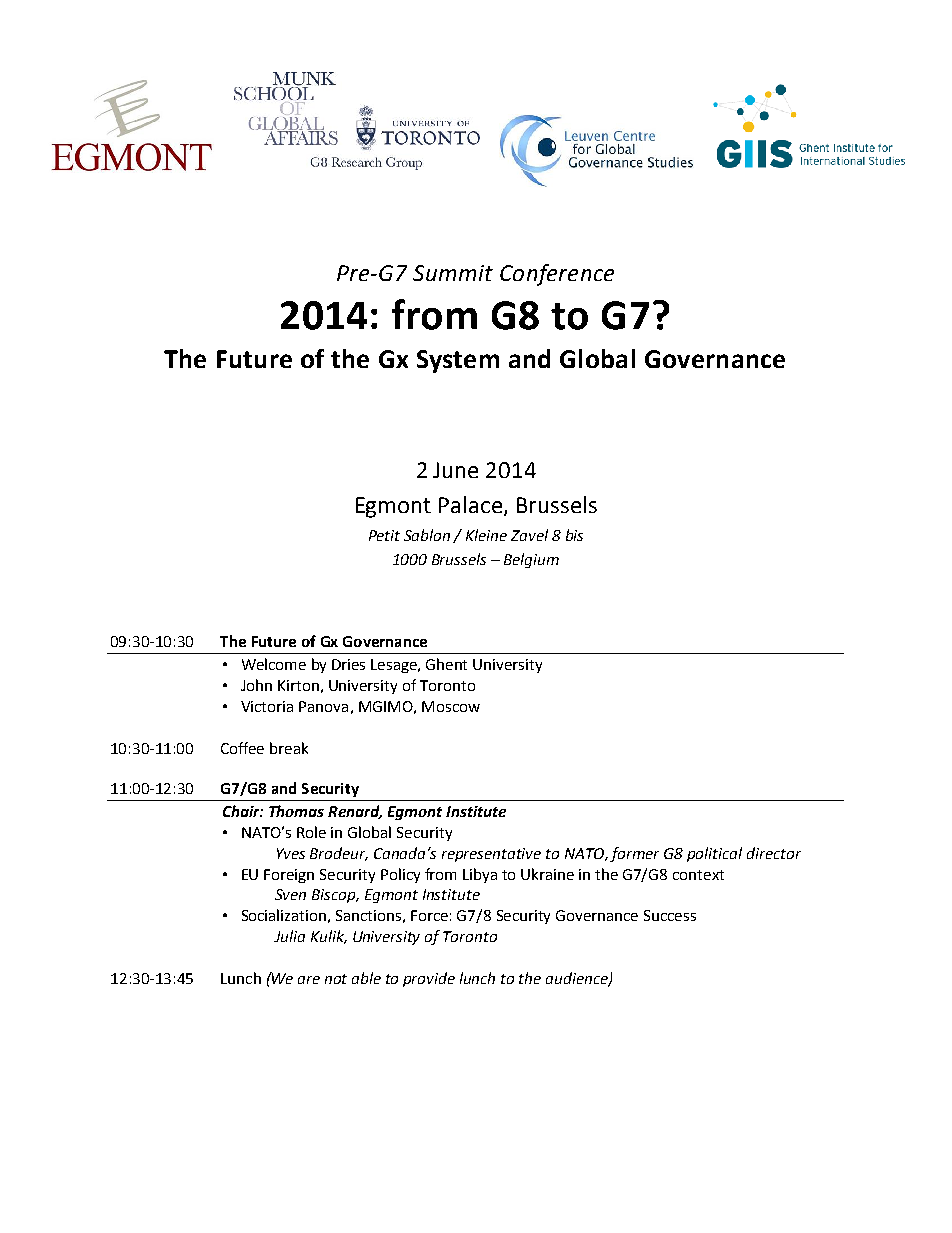 This document has height=1233, width=952. Describe the element at coordinates (384, 535) in the document. I see `Petit` at that location.
